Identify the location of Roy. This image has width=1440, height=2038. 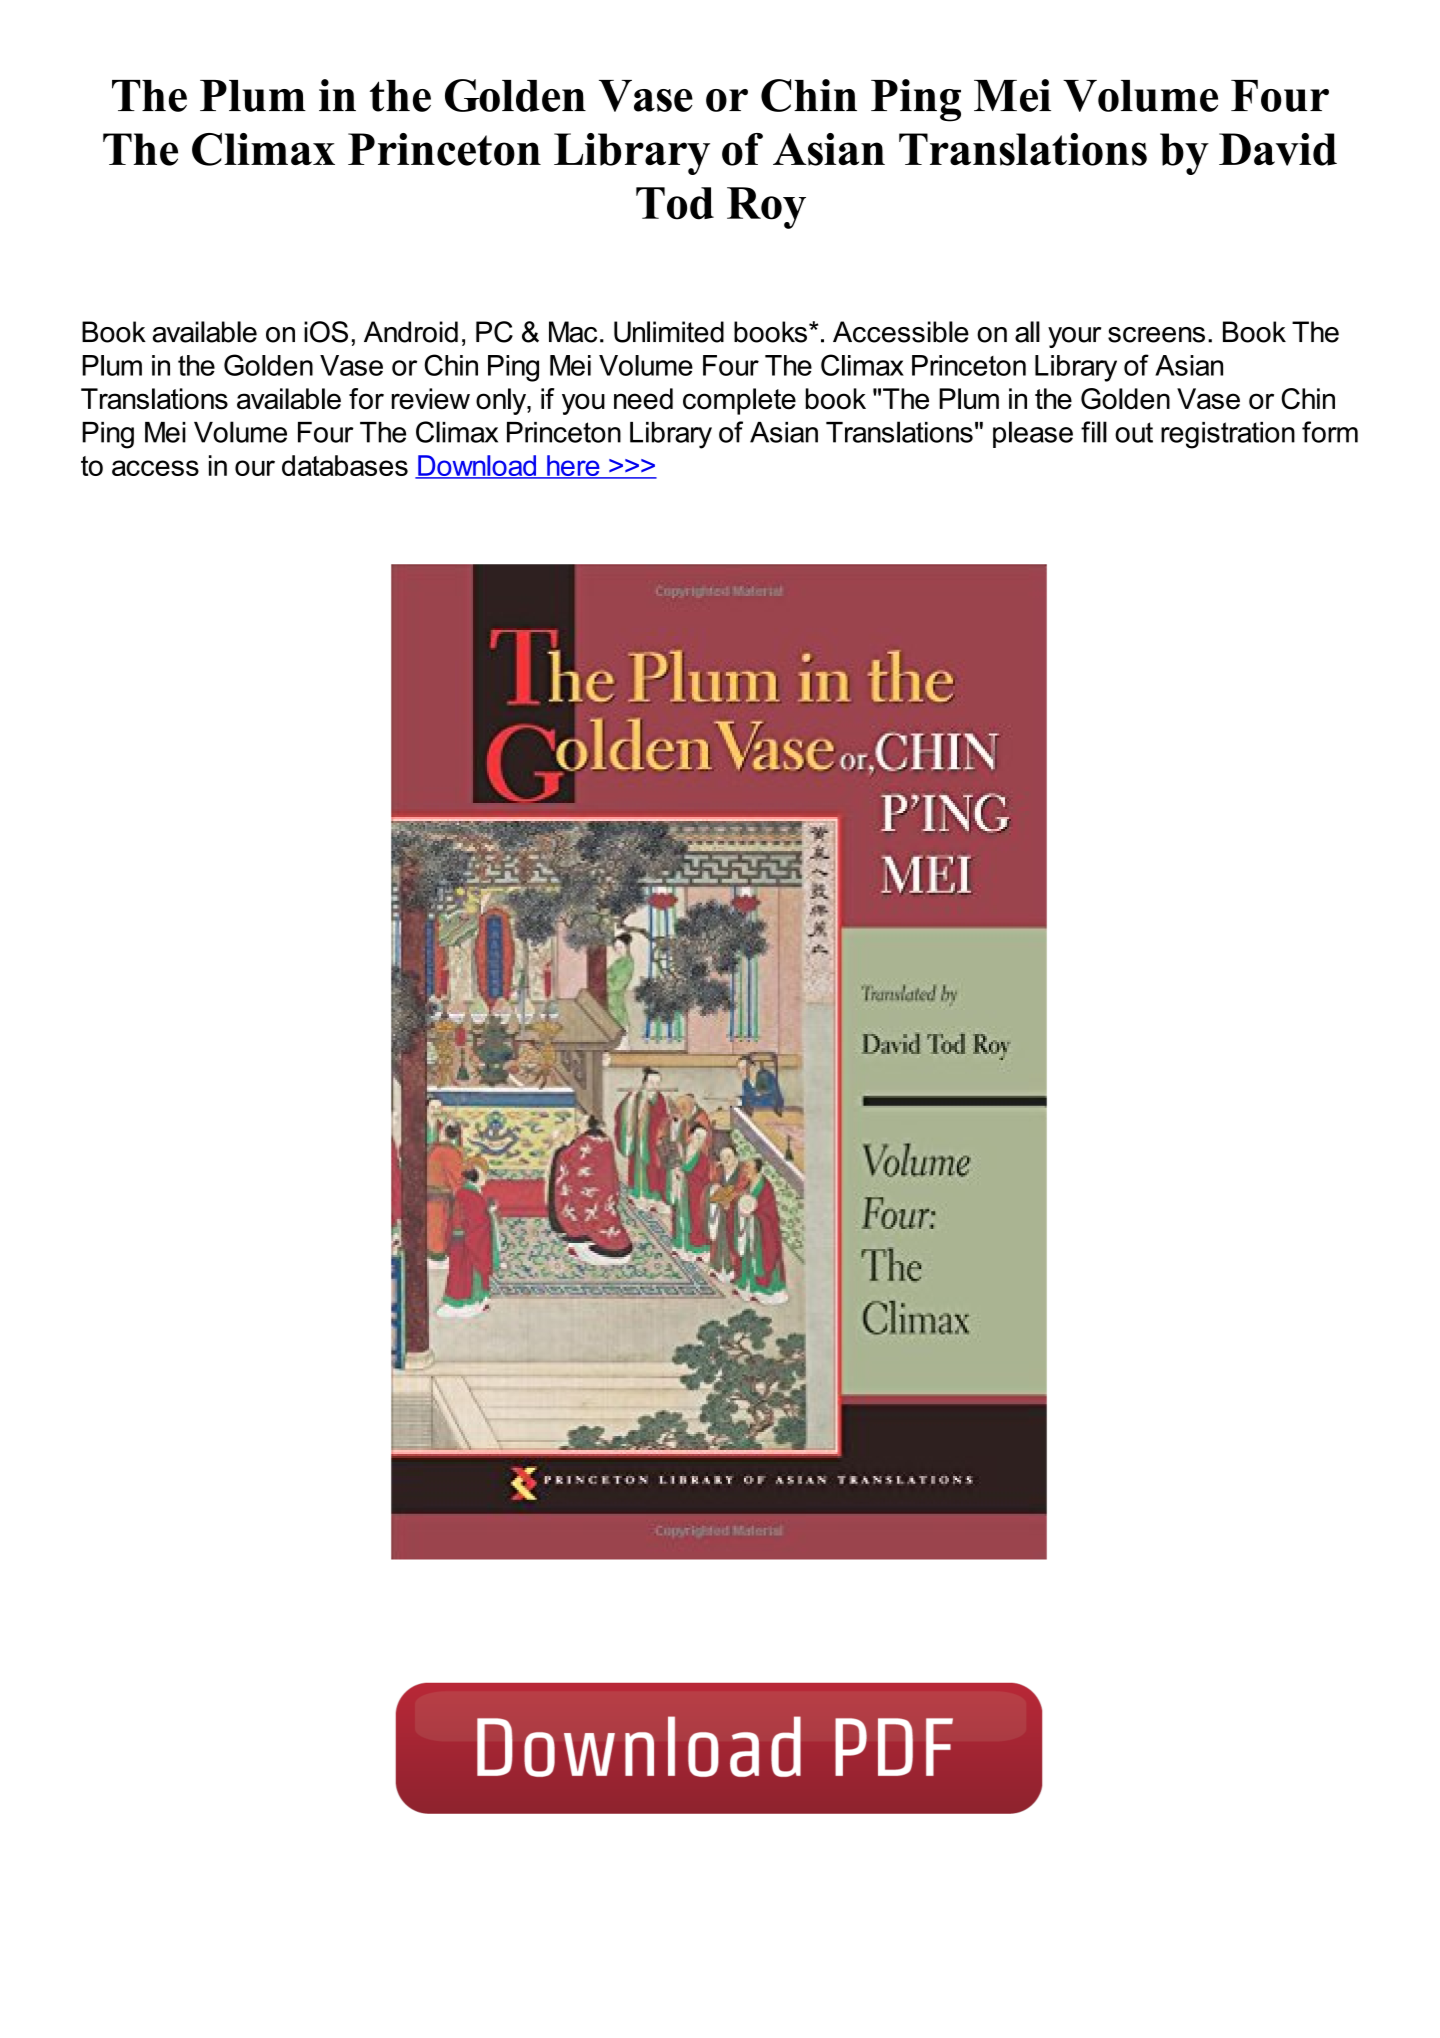
(766, 208).
